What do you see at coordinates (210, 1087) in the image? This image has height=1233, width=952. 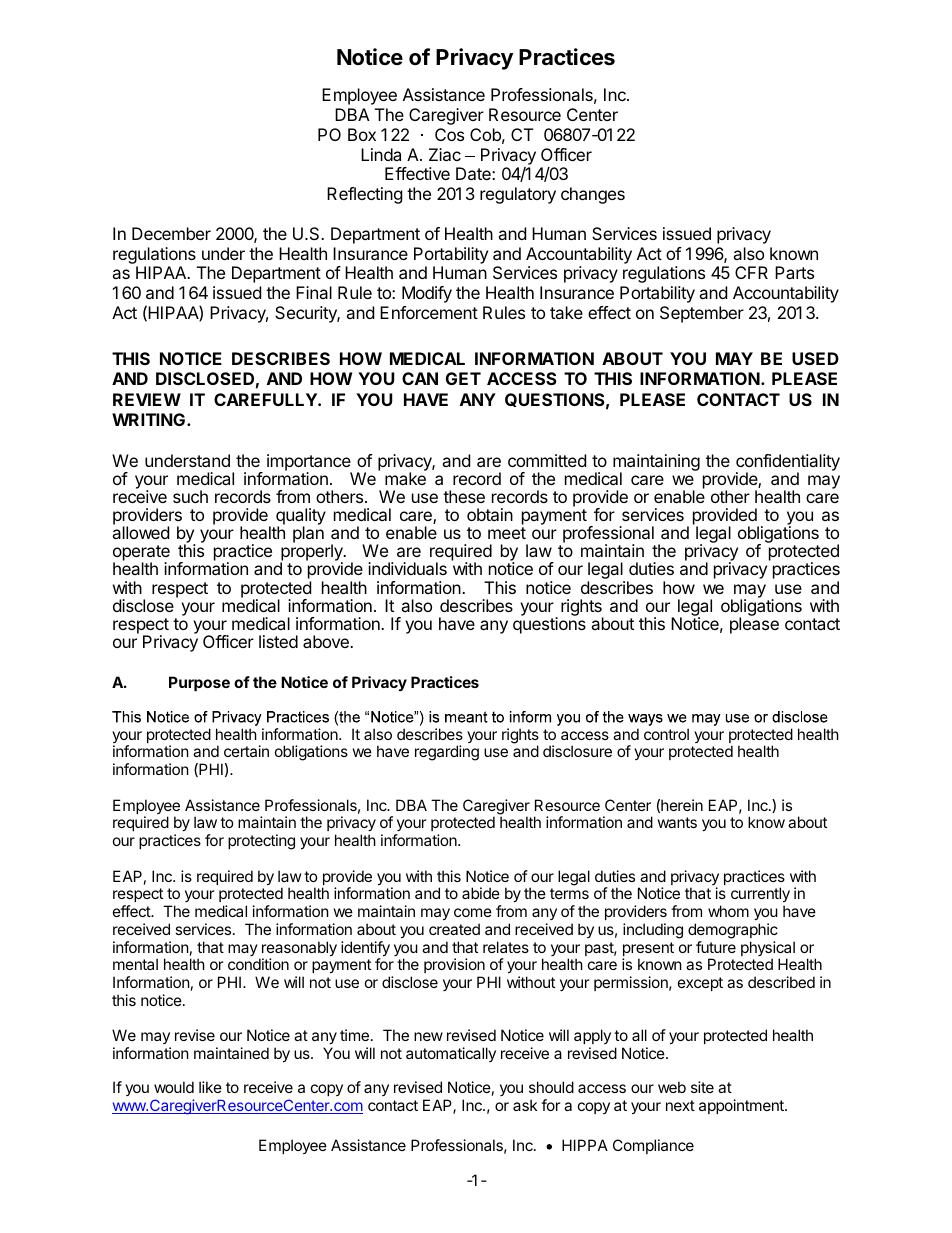 I see `like` at bounding box center [210, 1087].
